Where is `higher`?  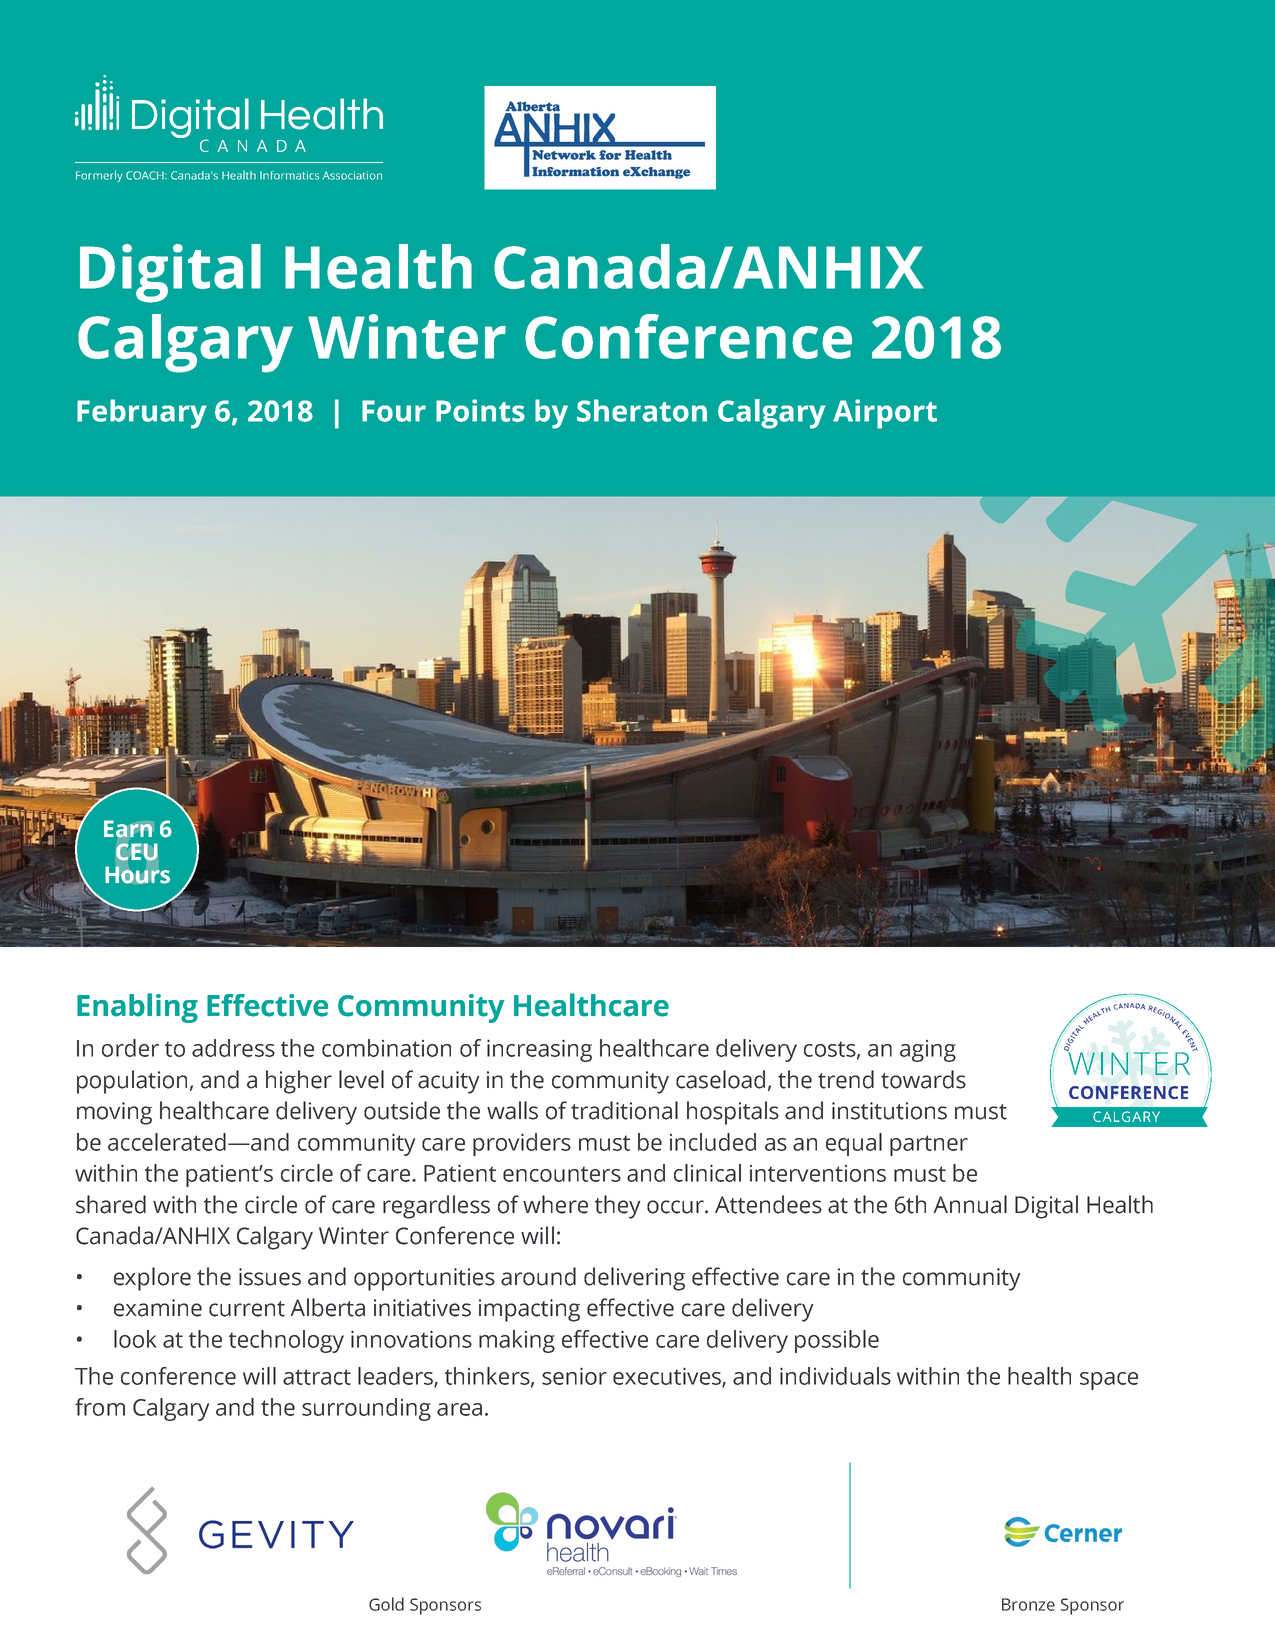
higher is located at coordinates (299, 1082).
